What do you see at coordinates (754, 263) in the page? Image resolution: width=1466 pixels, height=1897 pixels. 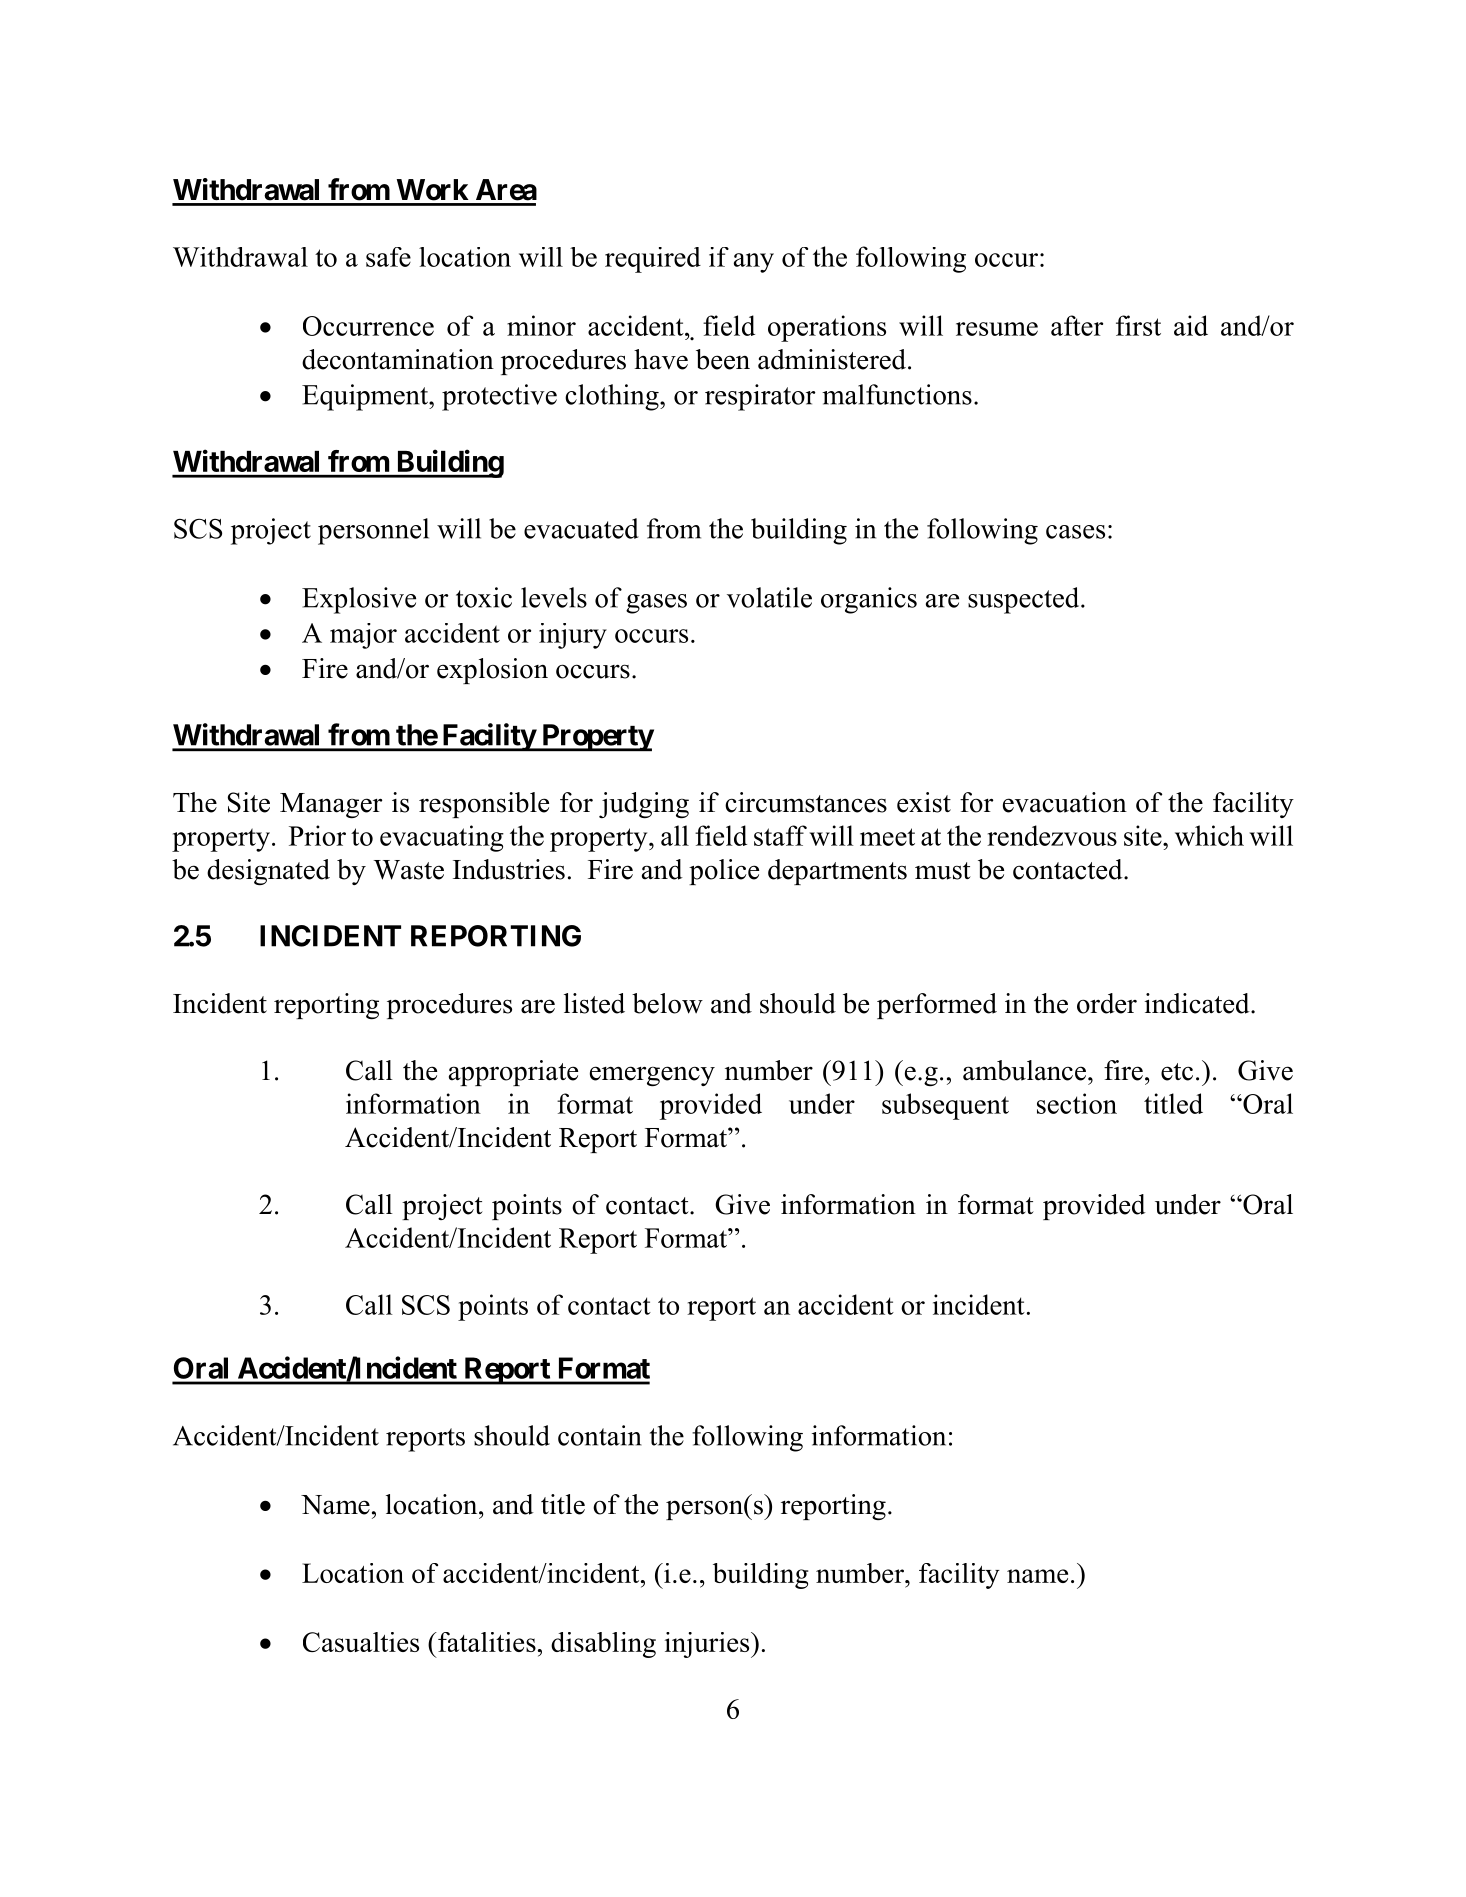 I see `any` at bounding box center [754, 263].
